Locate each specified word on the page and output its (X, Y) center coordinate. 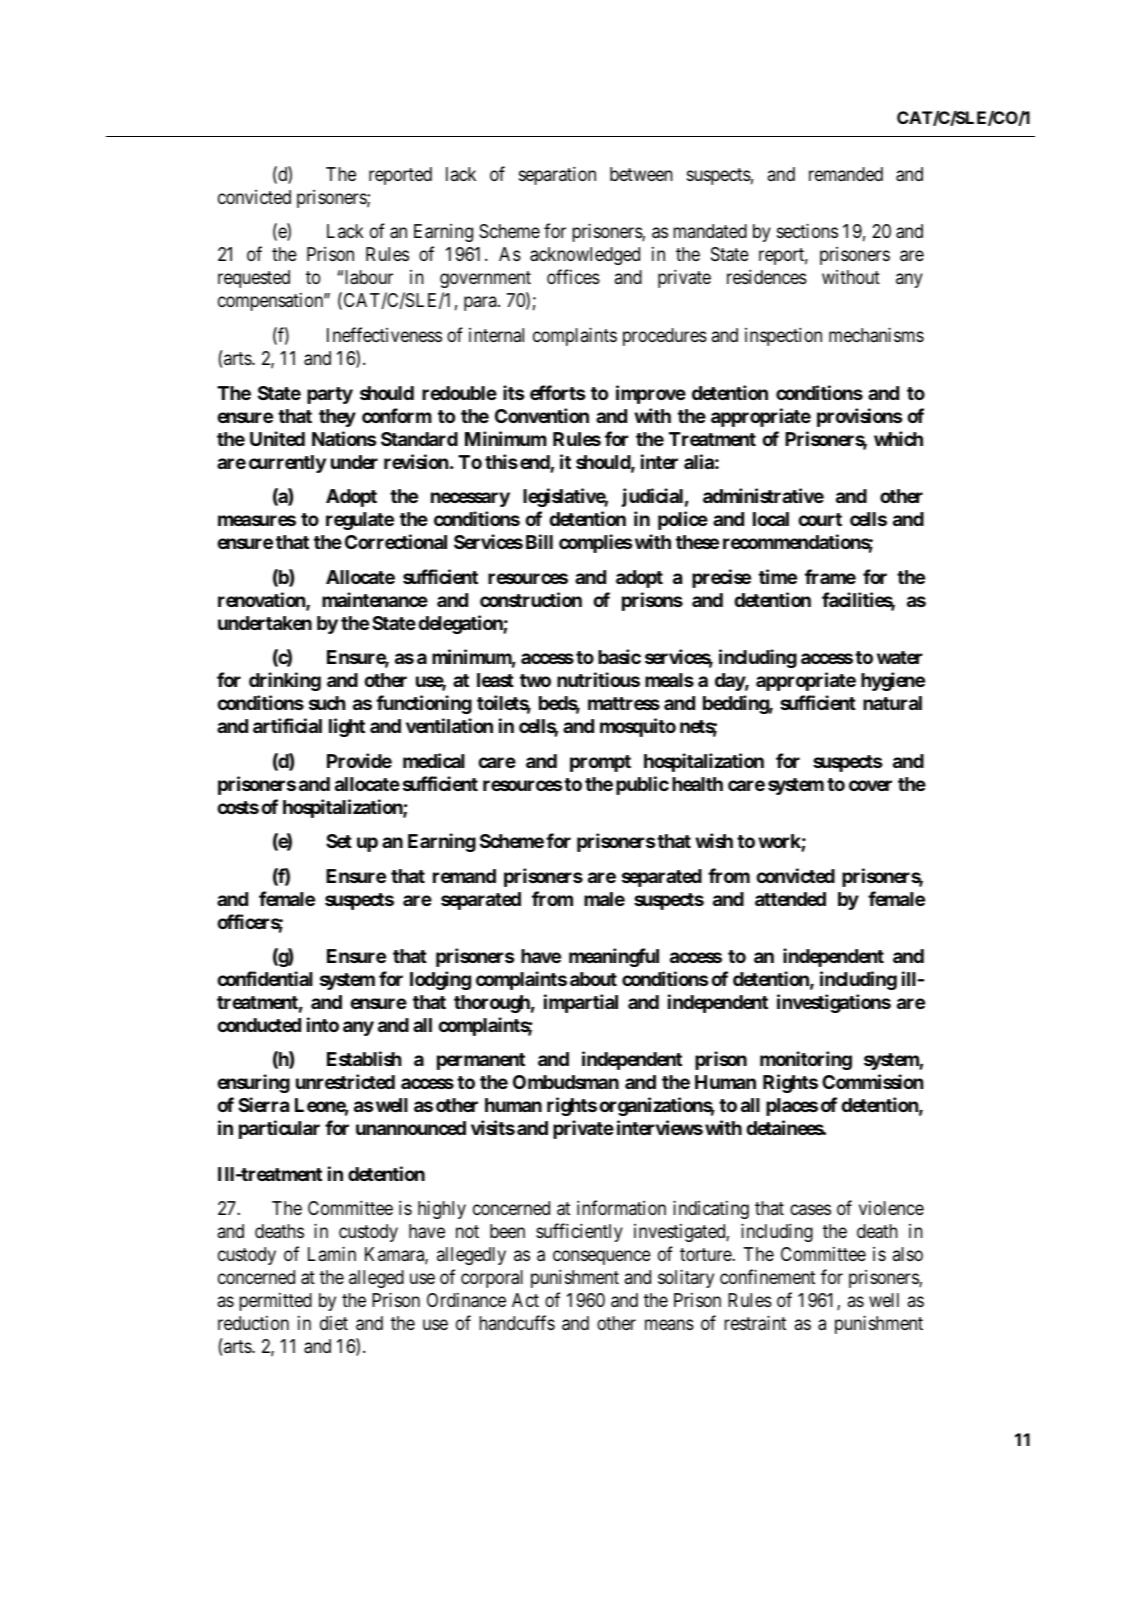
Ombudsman (566, 1082)
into (323, 1024)
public (642, 785)
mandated (710, 231)
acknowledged (585, 256)
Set (339, 841)
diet (334, 1323)
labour (369, 277)
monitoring (806, 1060)
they (337, 418)
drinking (285, 681)
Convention (542, 415)
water (899, 657)
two (535, 680)
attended (790, 899)
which (898, 438)
